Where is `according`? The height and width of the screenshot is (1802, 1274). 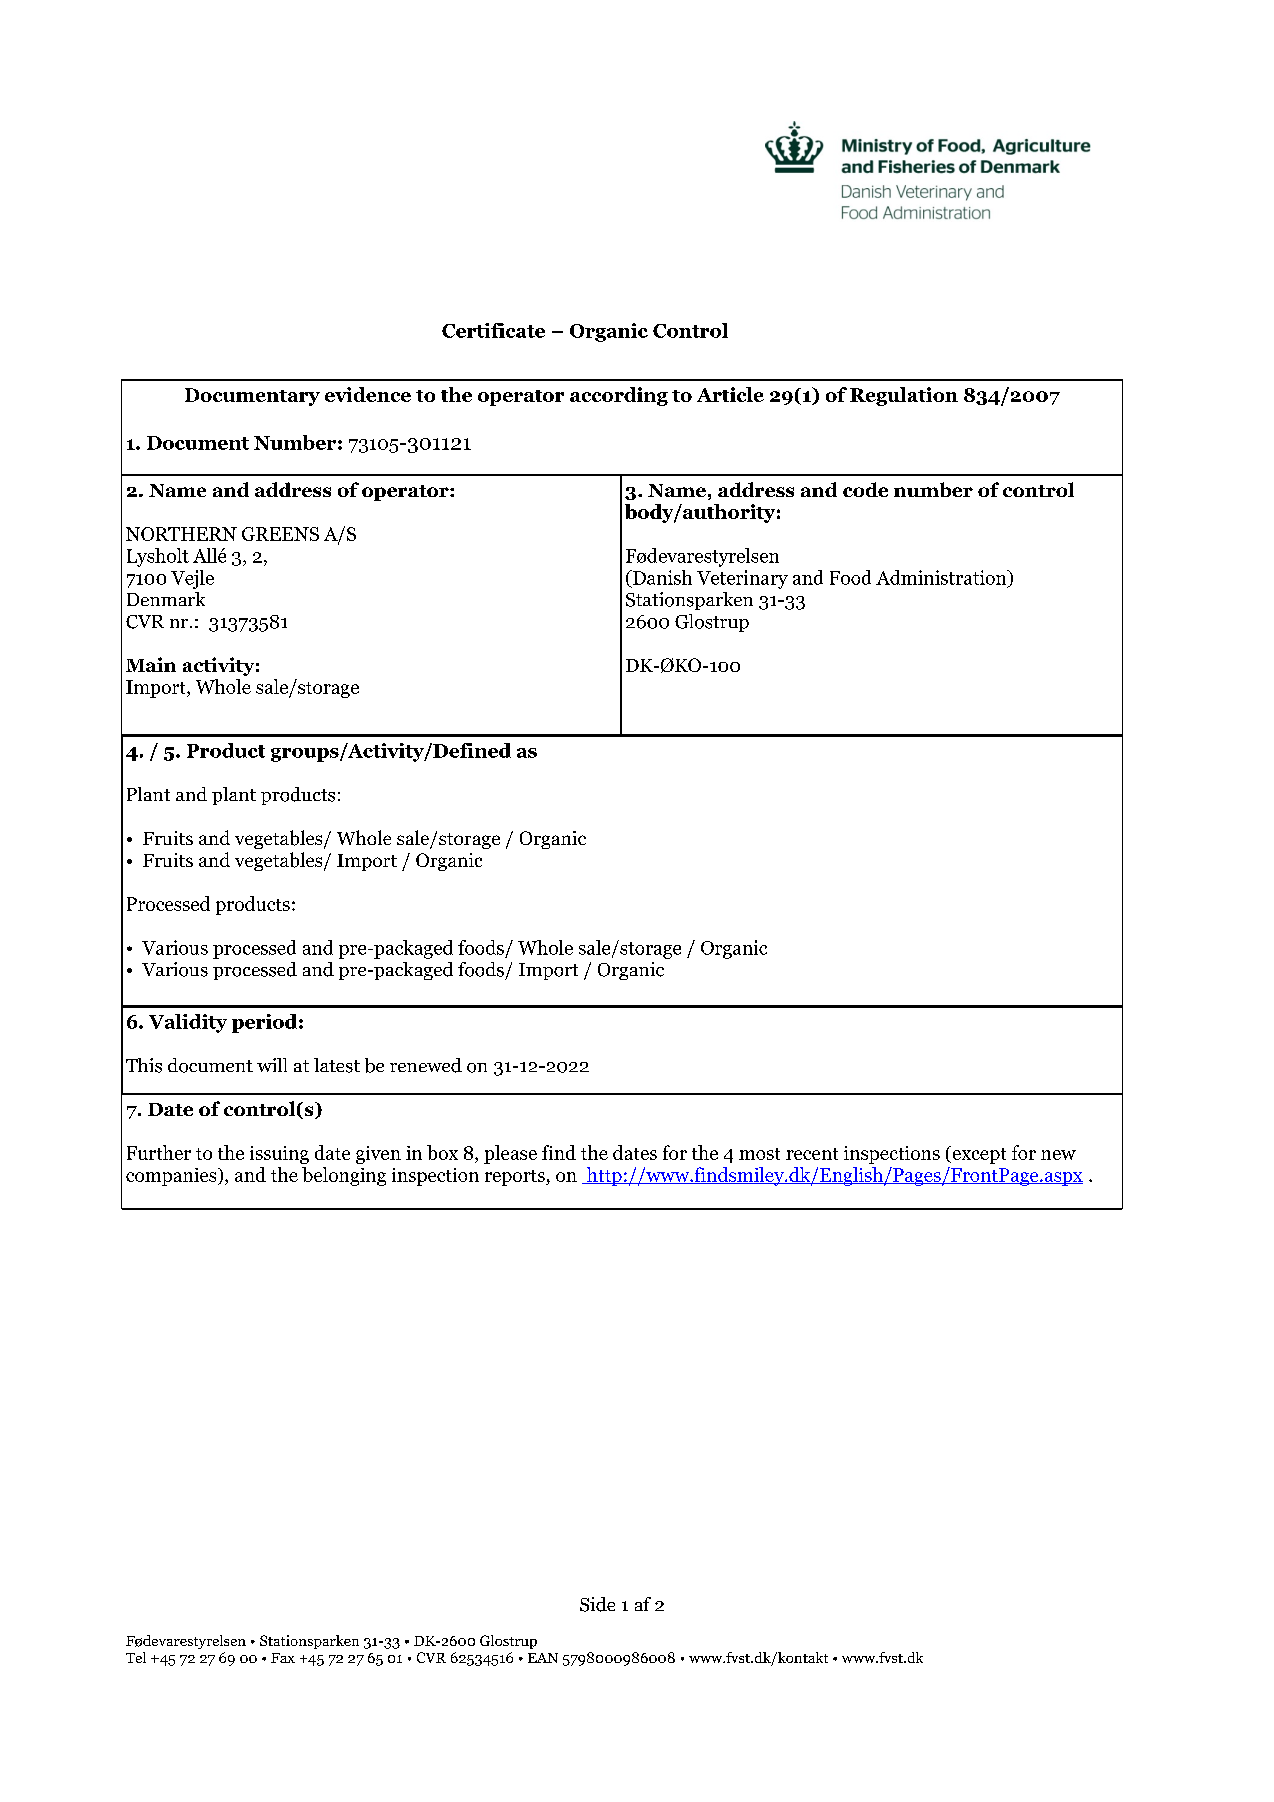
according is located at coordinates (619, 396).
